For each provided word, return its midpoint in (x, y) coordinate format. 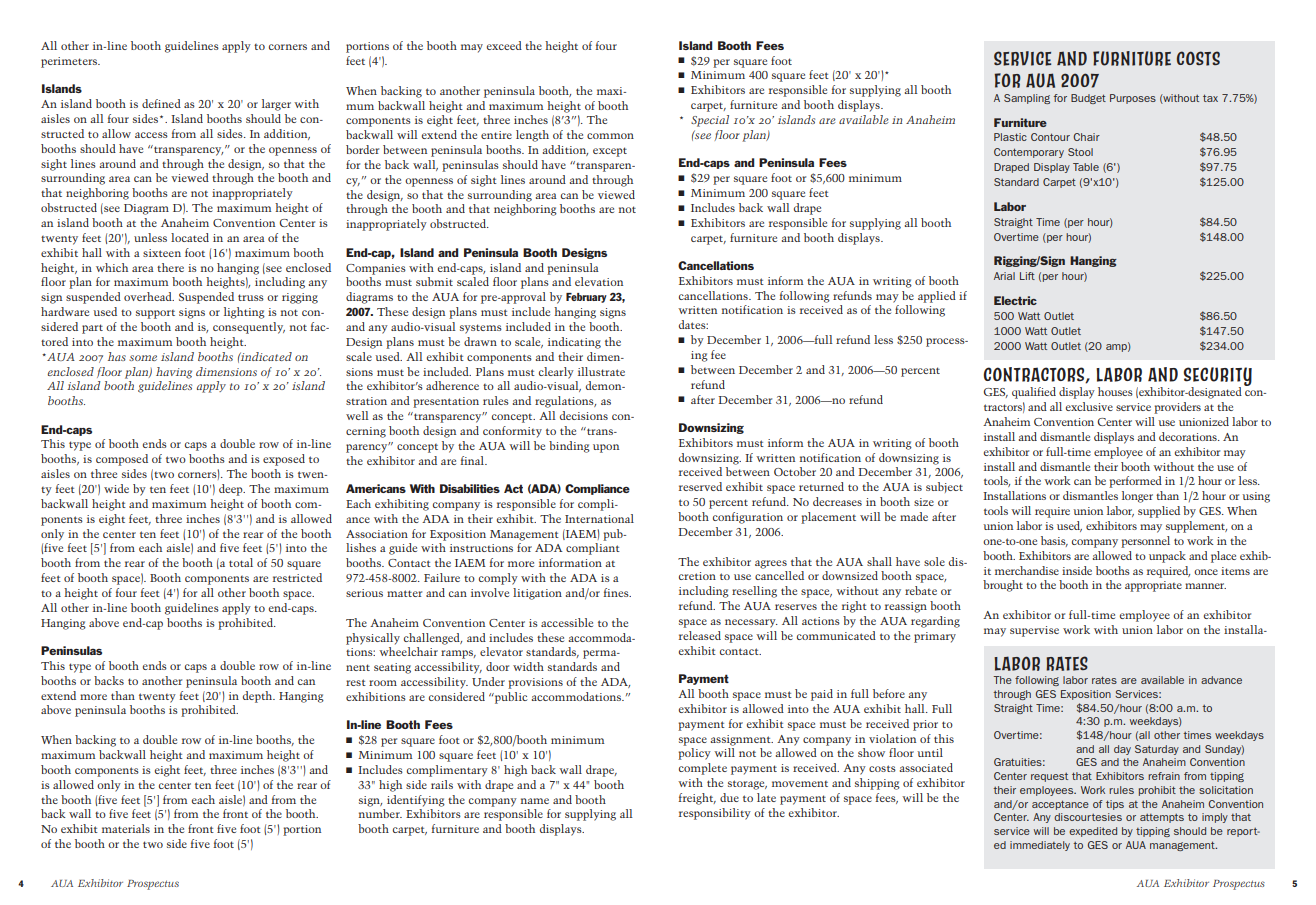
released (700, 635)
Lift (1027, 276)
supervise (1034, 631)
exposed (284, 460)
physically (373, 639)
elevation (599, 281)
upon (606, 448)
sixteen (162, 253)
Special (710, 121)
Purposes (1133, 99)
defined (161, 103)
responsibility (715, 814)
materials (126, 828)
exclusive (1089, 406)
